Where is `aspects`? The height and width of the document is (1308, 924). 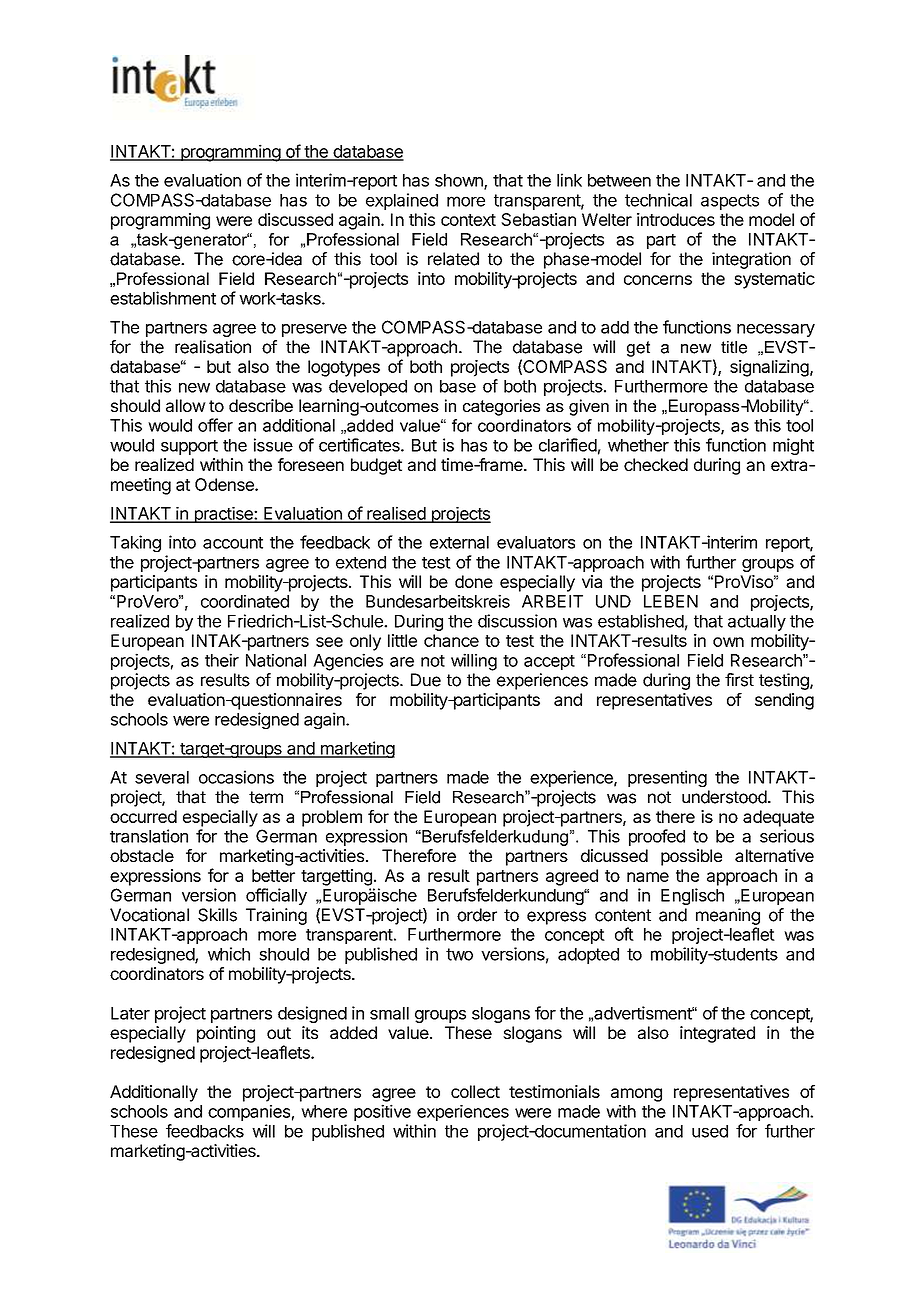
aspects is located at coordinates (730, 202).
